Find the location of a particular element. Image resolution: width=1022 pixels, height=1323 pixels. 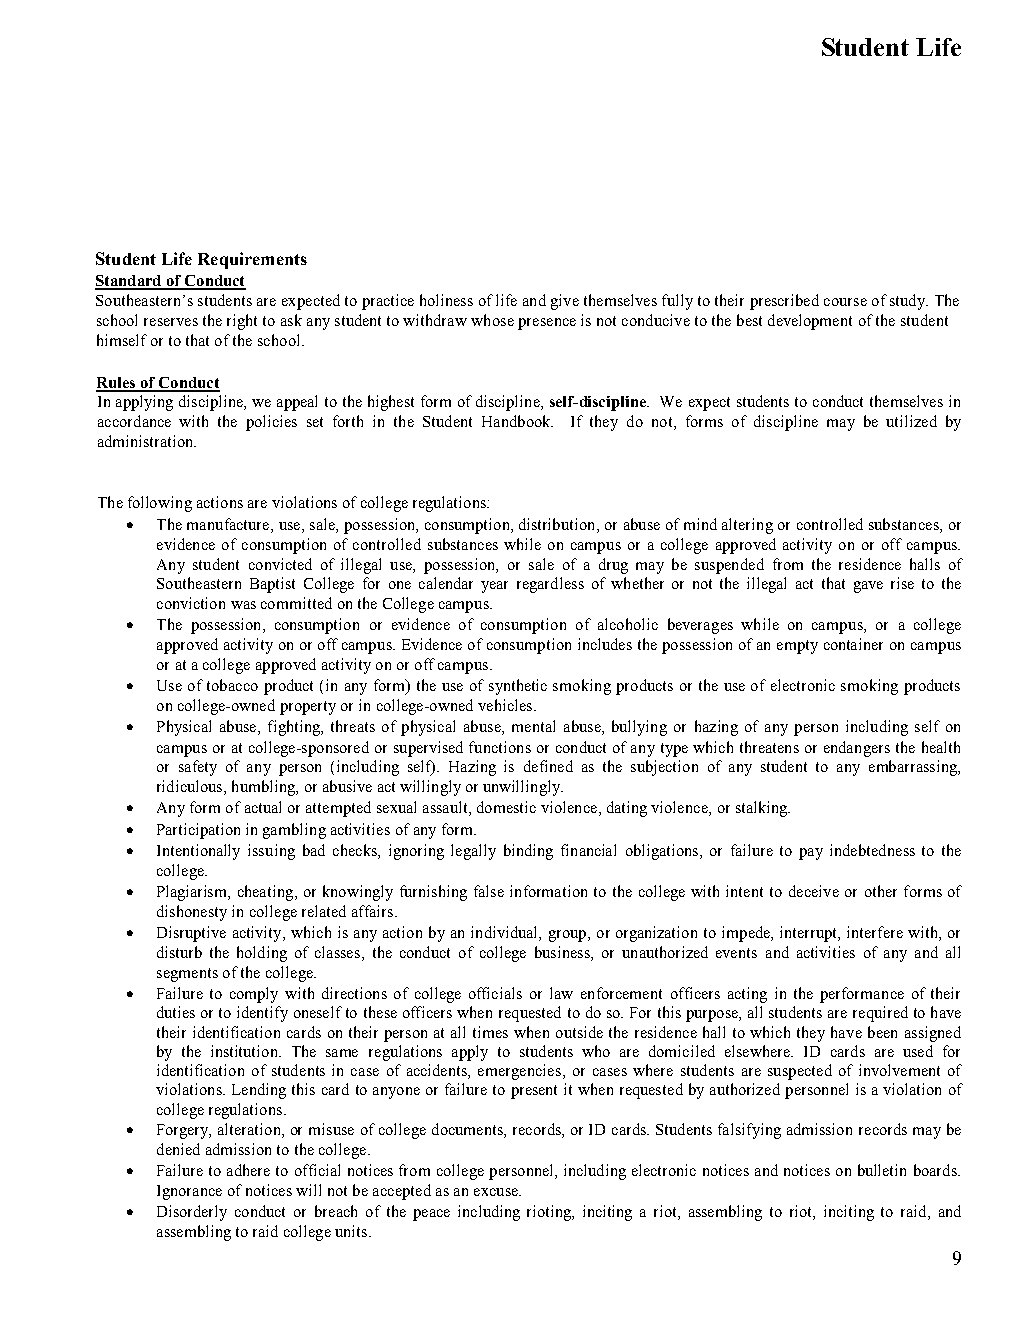

distribution is located at coordinates (558, 524).
